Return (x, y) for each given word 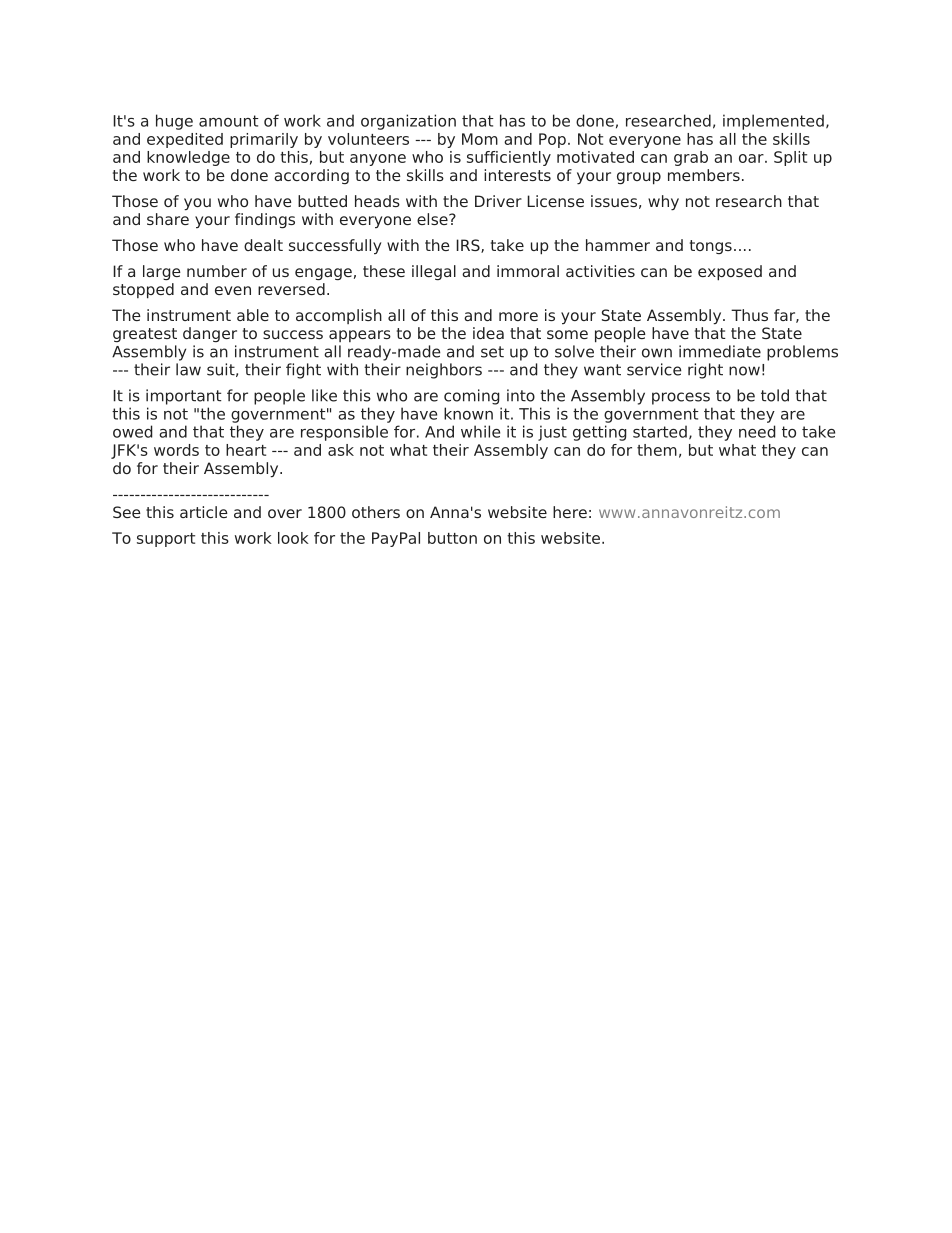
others (376, 512)
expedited (185, 140)
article (204, 512)
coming (472, 397)
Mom (480, 139)
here (570, 512)
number (217, 271)
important (183, 397)
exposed (730, 273)
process (681, 398)
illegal (434, 272)
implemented (773, 122)
